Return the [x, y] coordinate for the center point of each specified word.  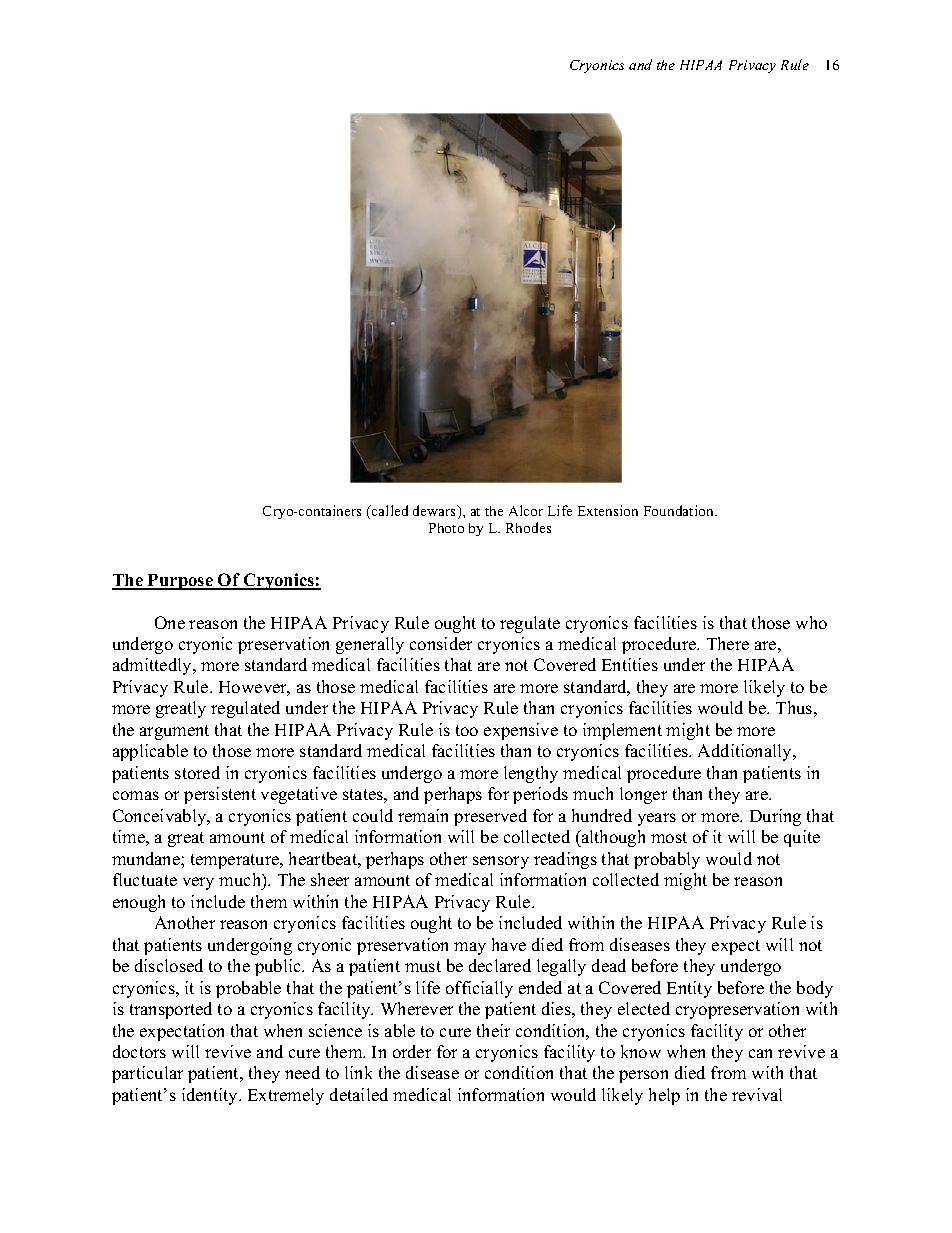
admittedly [153, 666]
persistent [220, 795]
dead [609, 965]
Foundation [680, 510]
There [728, 643]
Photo [446, 528]
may [470, 948]
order [412, 1051]
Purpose [180, 582]
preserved [490, 817]
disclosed [169, 965]
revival [757, 1094]
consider [441, 643]
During [775, 817]
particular [147, 1074]
